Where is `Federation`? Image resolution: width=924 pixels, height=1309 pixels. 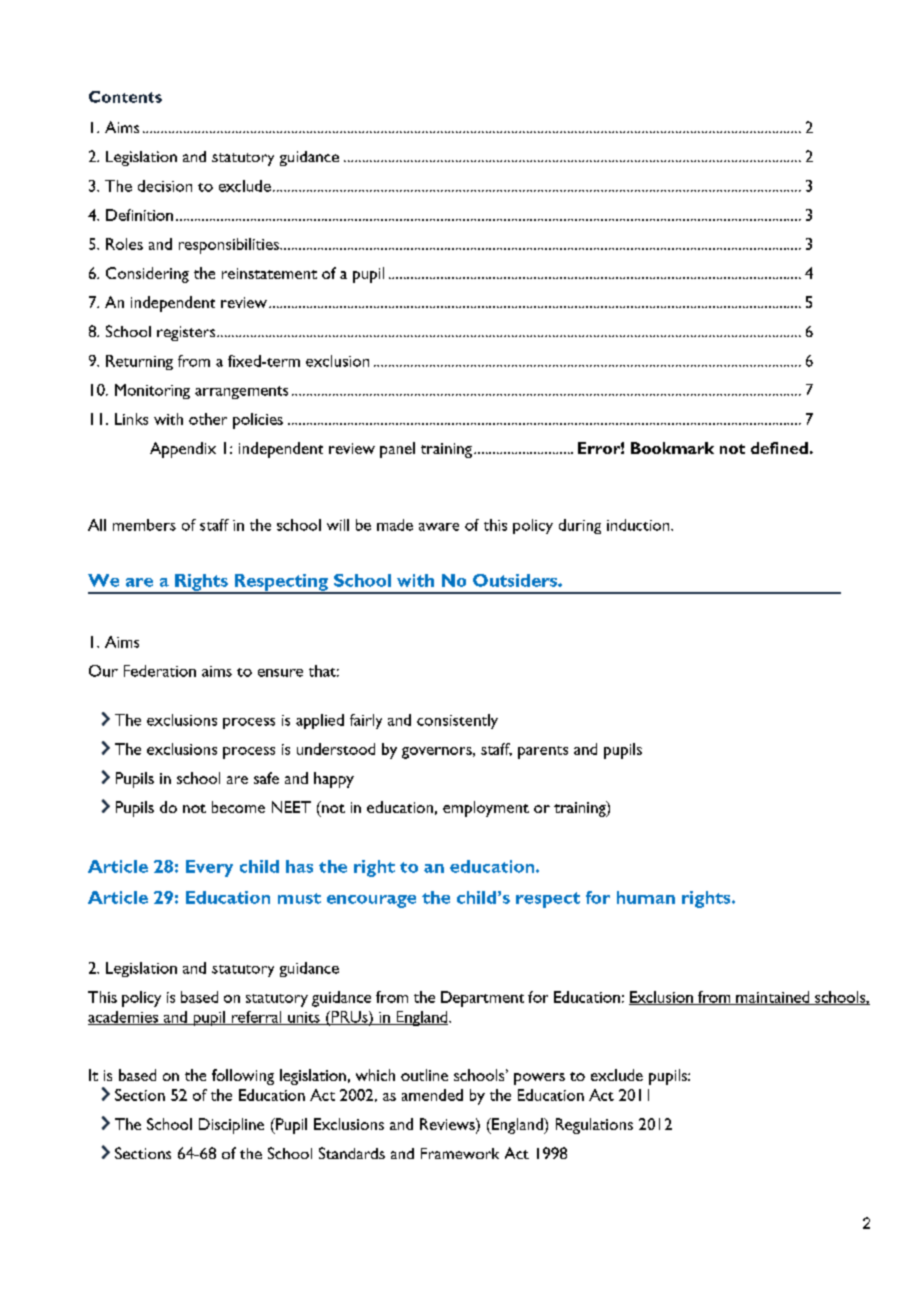
Federation is located at coordinates (160, 671).
